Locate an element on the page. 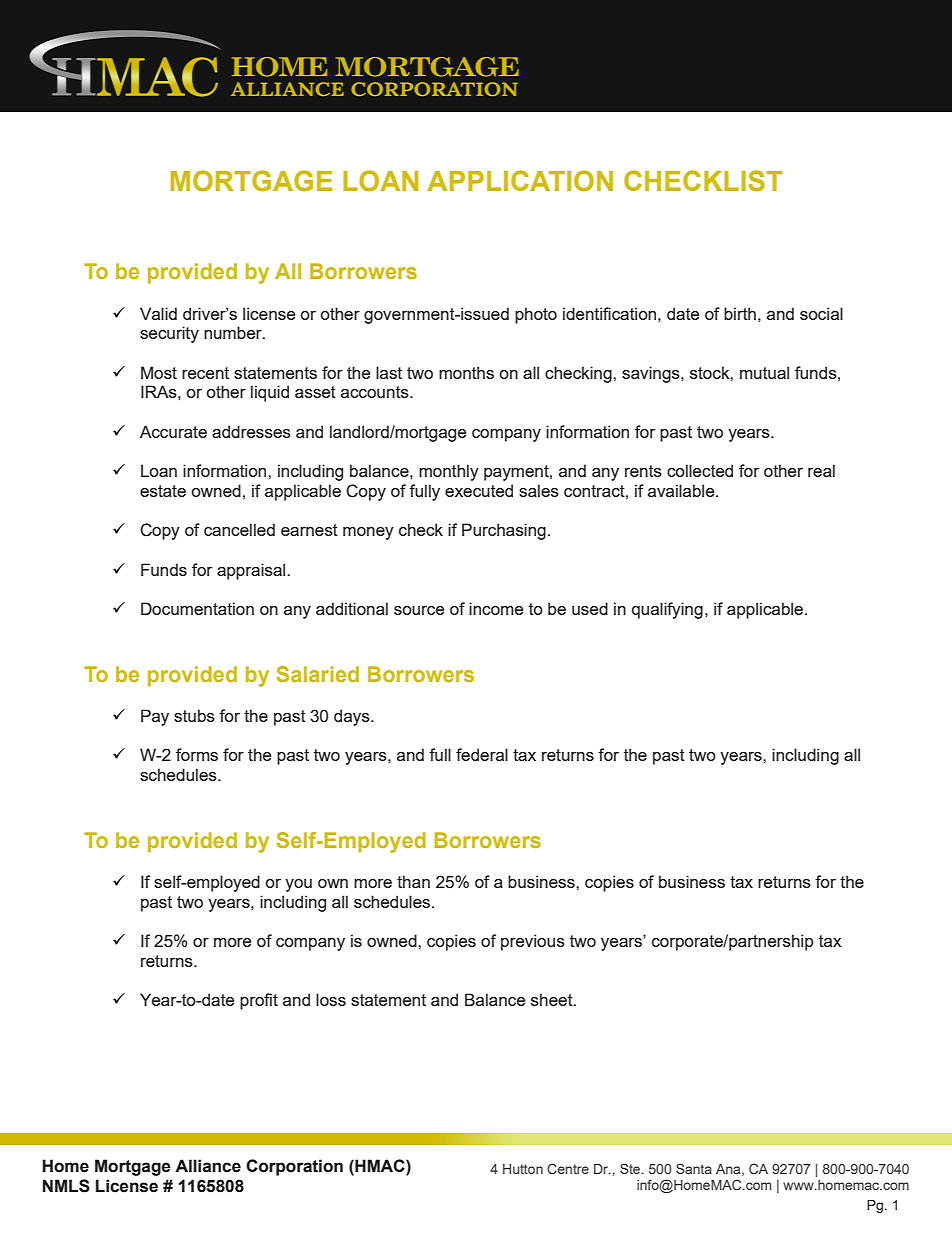 The image size is (952, 1233). previous is located at coordinates (533, 942).
